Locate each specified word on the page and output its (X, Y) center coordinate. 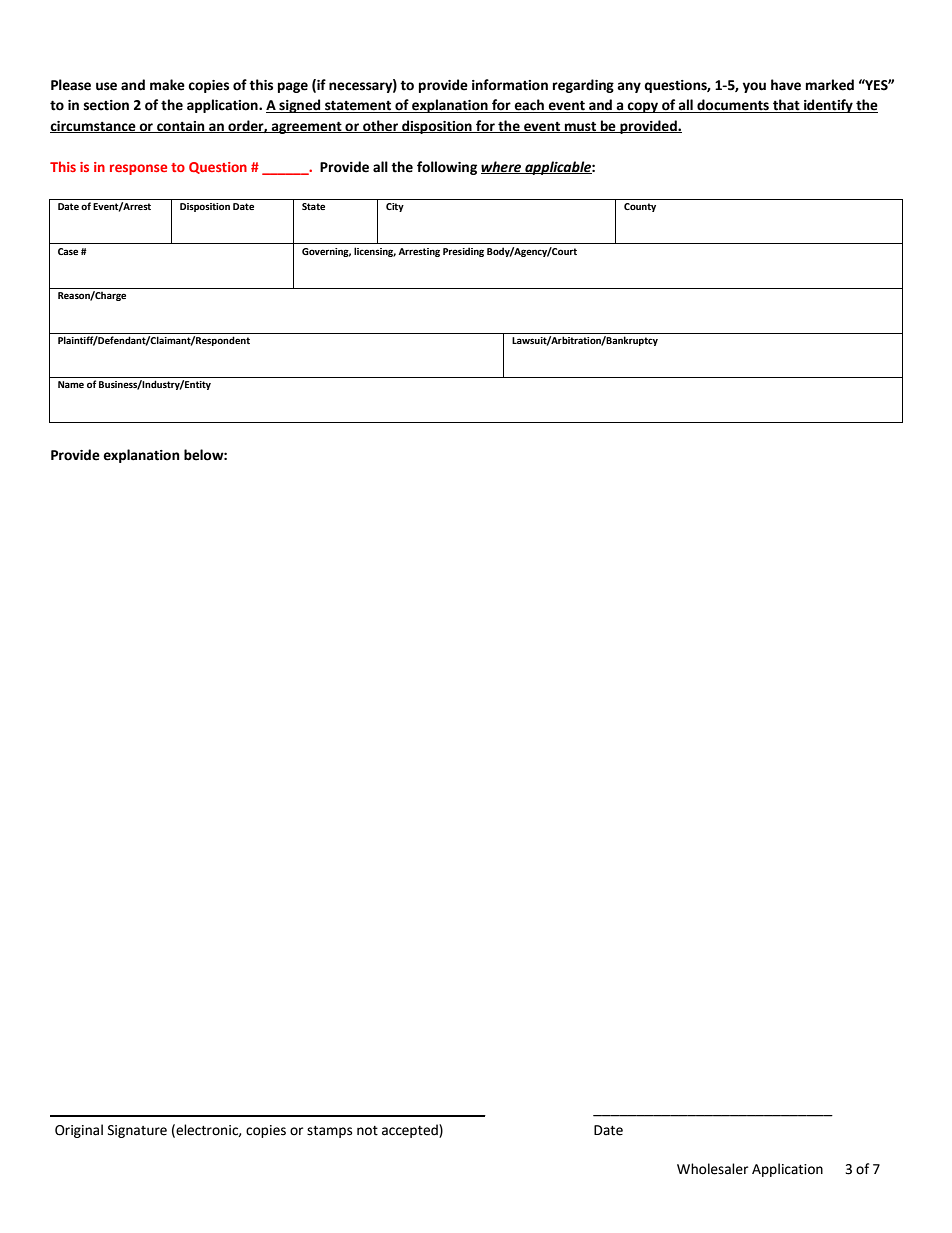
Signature (137, 1131)
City (395, 207)
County (640, 207)
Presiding (463, 252)
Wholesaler (712, 1169)
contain (181, 127)
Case (68, 251)
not (367, 1131)
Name (71, 384)
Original (79, 1131)
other (380, 126)
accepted (411, 1131)
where (502, 167)
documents (733, 106)
